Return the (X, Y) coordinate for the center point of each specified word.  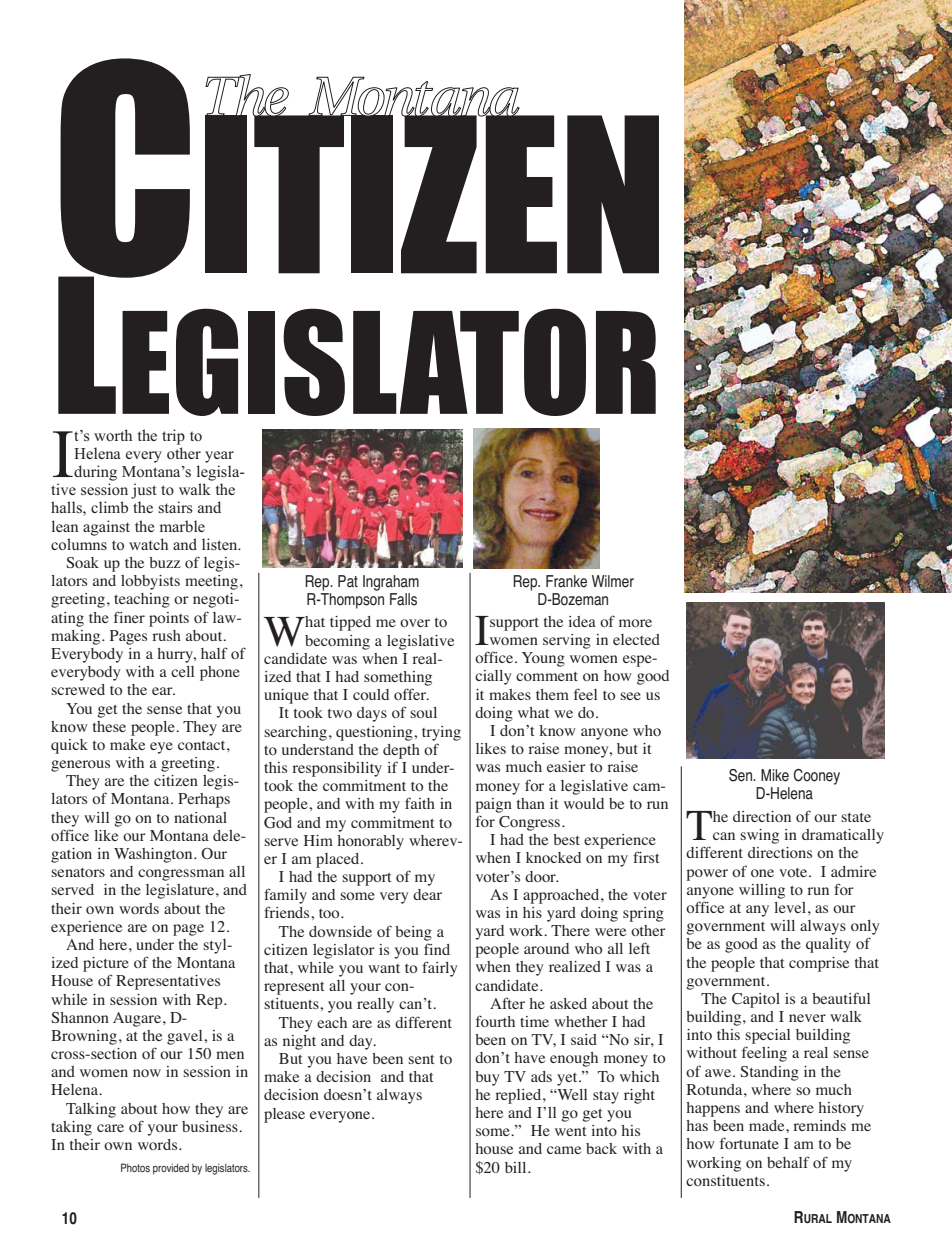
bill (517, 1167)
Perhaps (204, 800)
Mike (775, 775)
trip (173, 437)
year (219, 457)
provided (171, 1169)
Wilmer (613, 581)
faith (420, 803)
